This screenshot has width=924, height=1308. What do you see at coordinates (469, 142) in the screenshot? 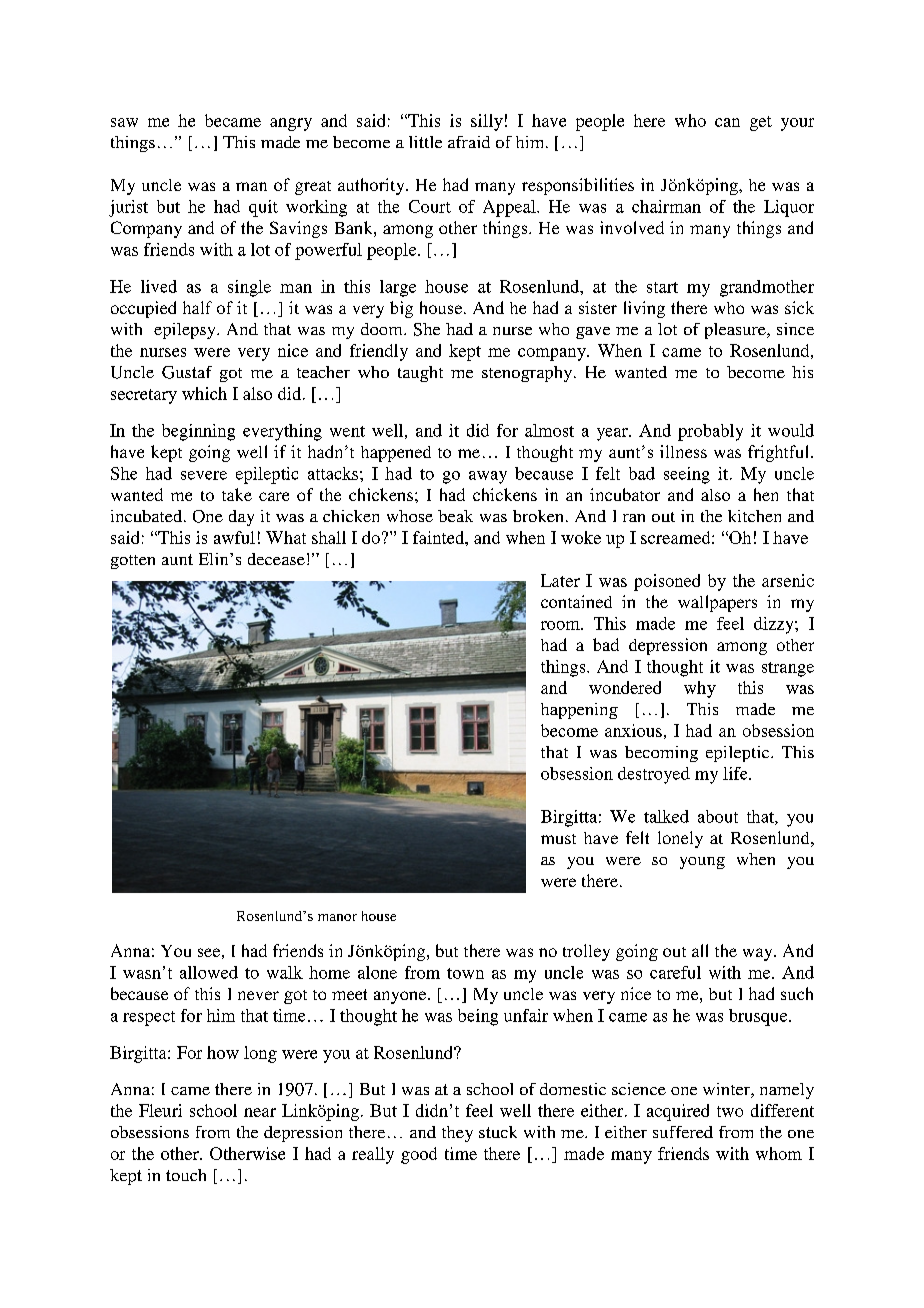
I see `afraid` at bounding box center [469, 142].
